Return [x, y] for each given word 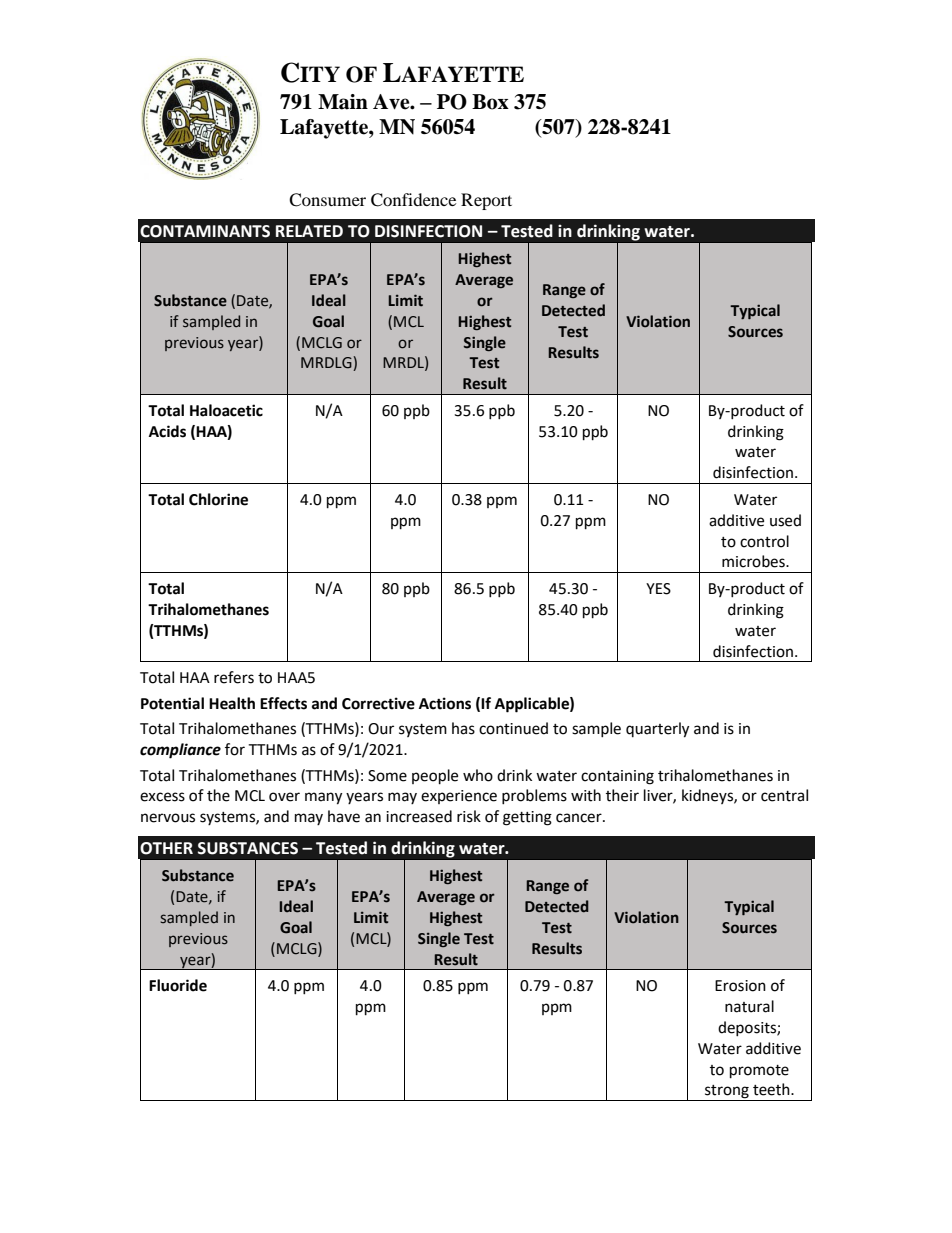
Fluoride [178, 985]
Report [486, 201]
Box [490, 102]
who [478, 775]
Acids [167, 431]
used [785, 520]
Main [343, 102]
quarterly [657, 730]
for [235, 749]
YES [658, 589]
